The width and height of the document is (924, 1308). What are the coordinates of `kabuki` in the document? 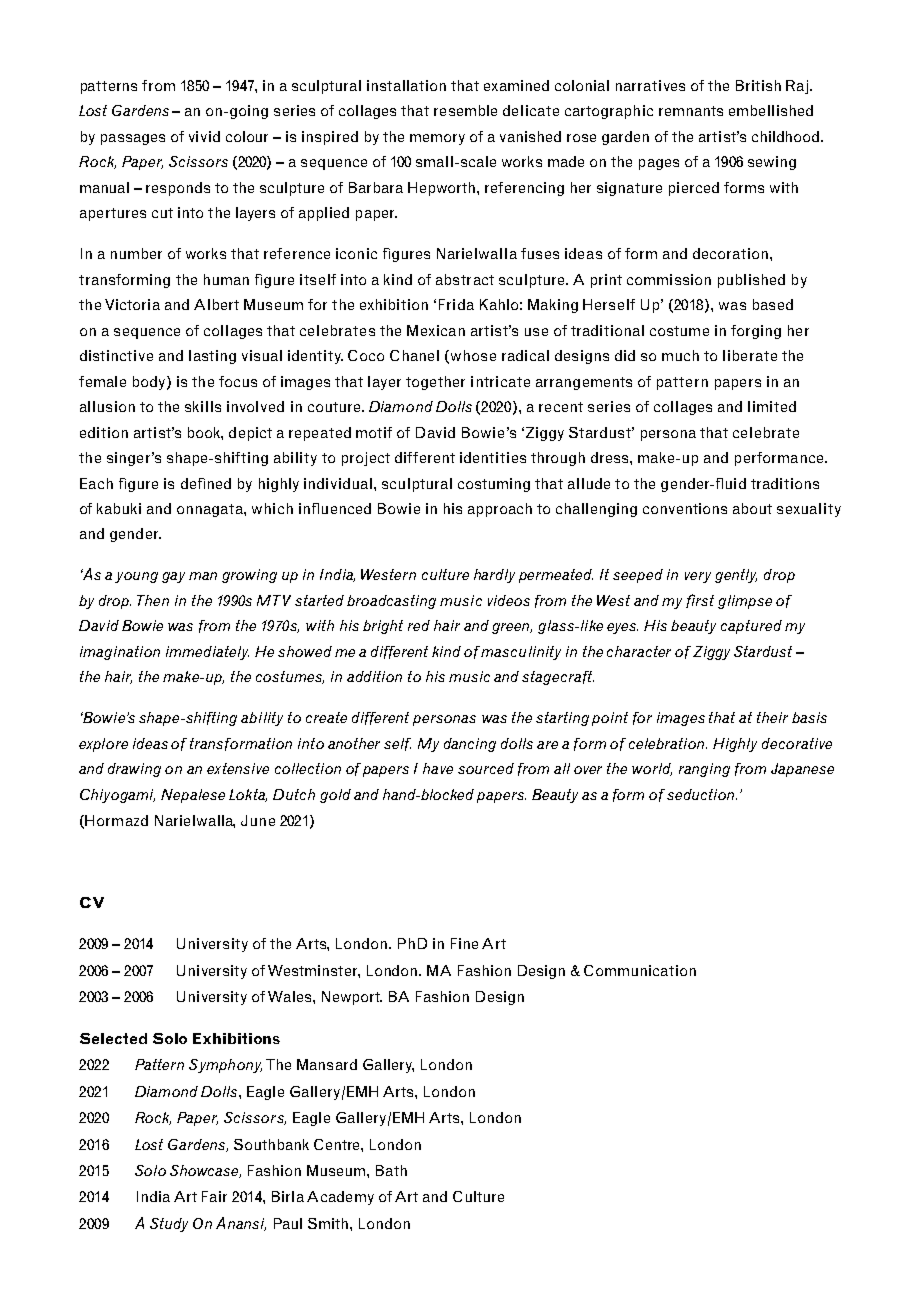 It's located at (119, 508).
